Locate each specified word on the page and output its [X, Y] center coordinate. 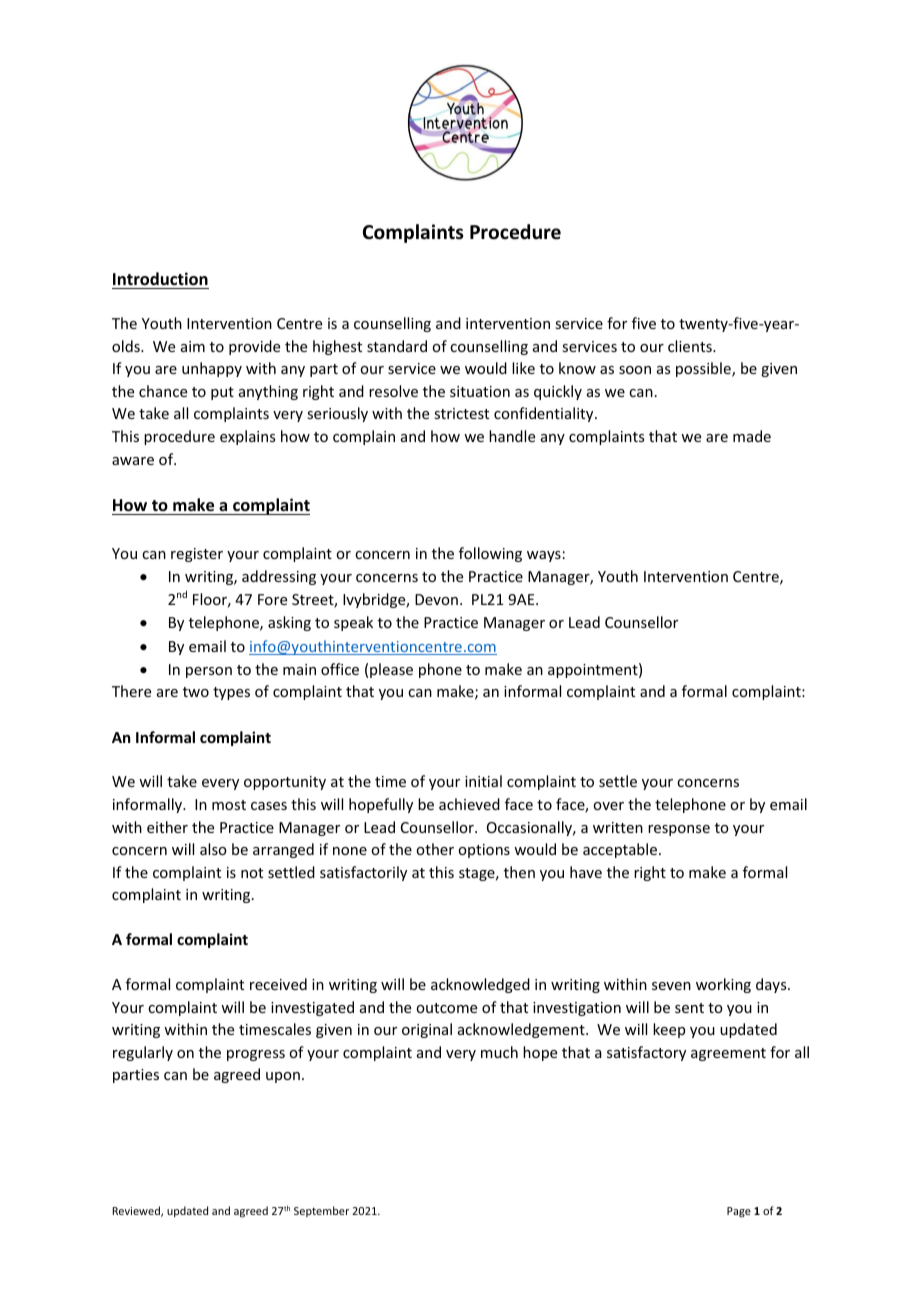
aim [193, 346]
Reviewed [137, 1211]
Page [739, 1212]
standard [397, 346]
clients [691, 346]
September [321, 1211]
